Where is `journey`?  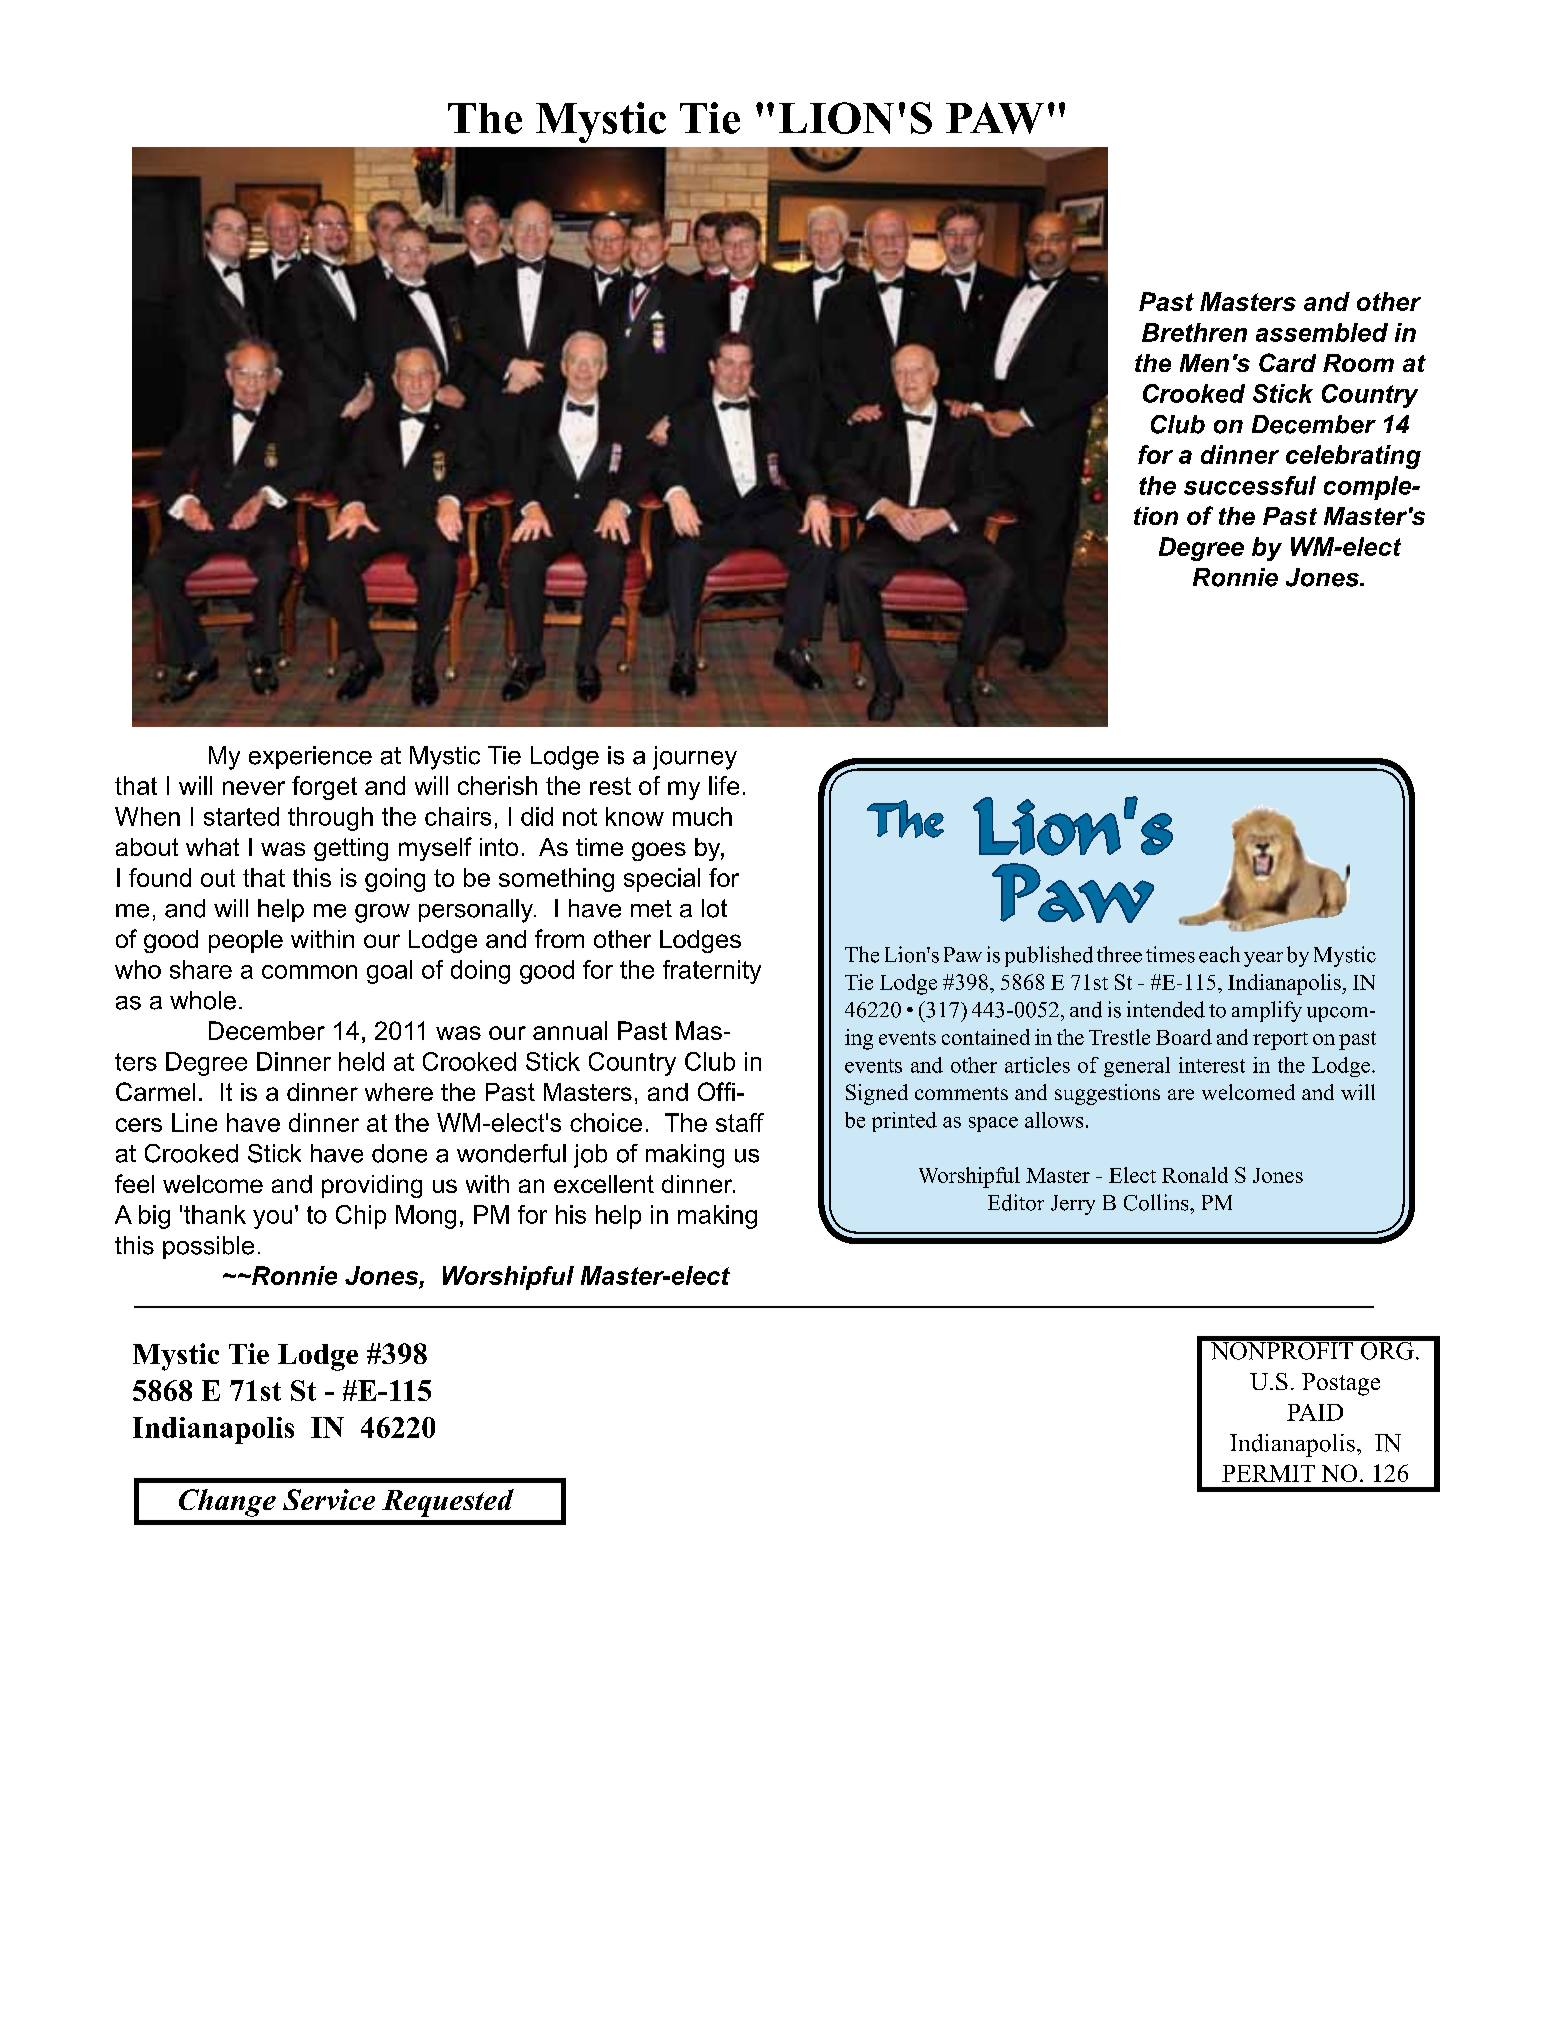 journey is located at coordinates (695, 758).
